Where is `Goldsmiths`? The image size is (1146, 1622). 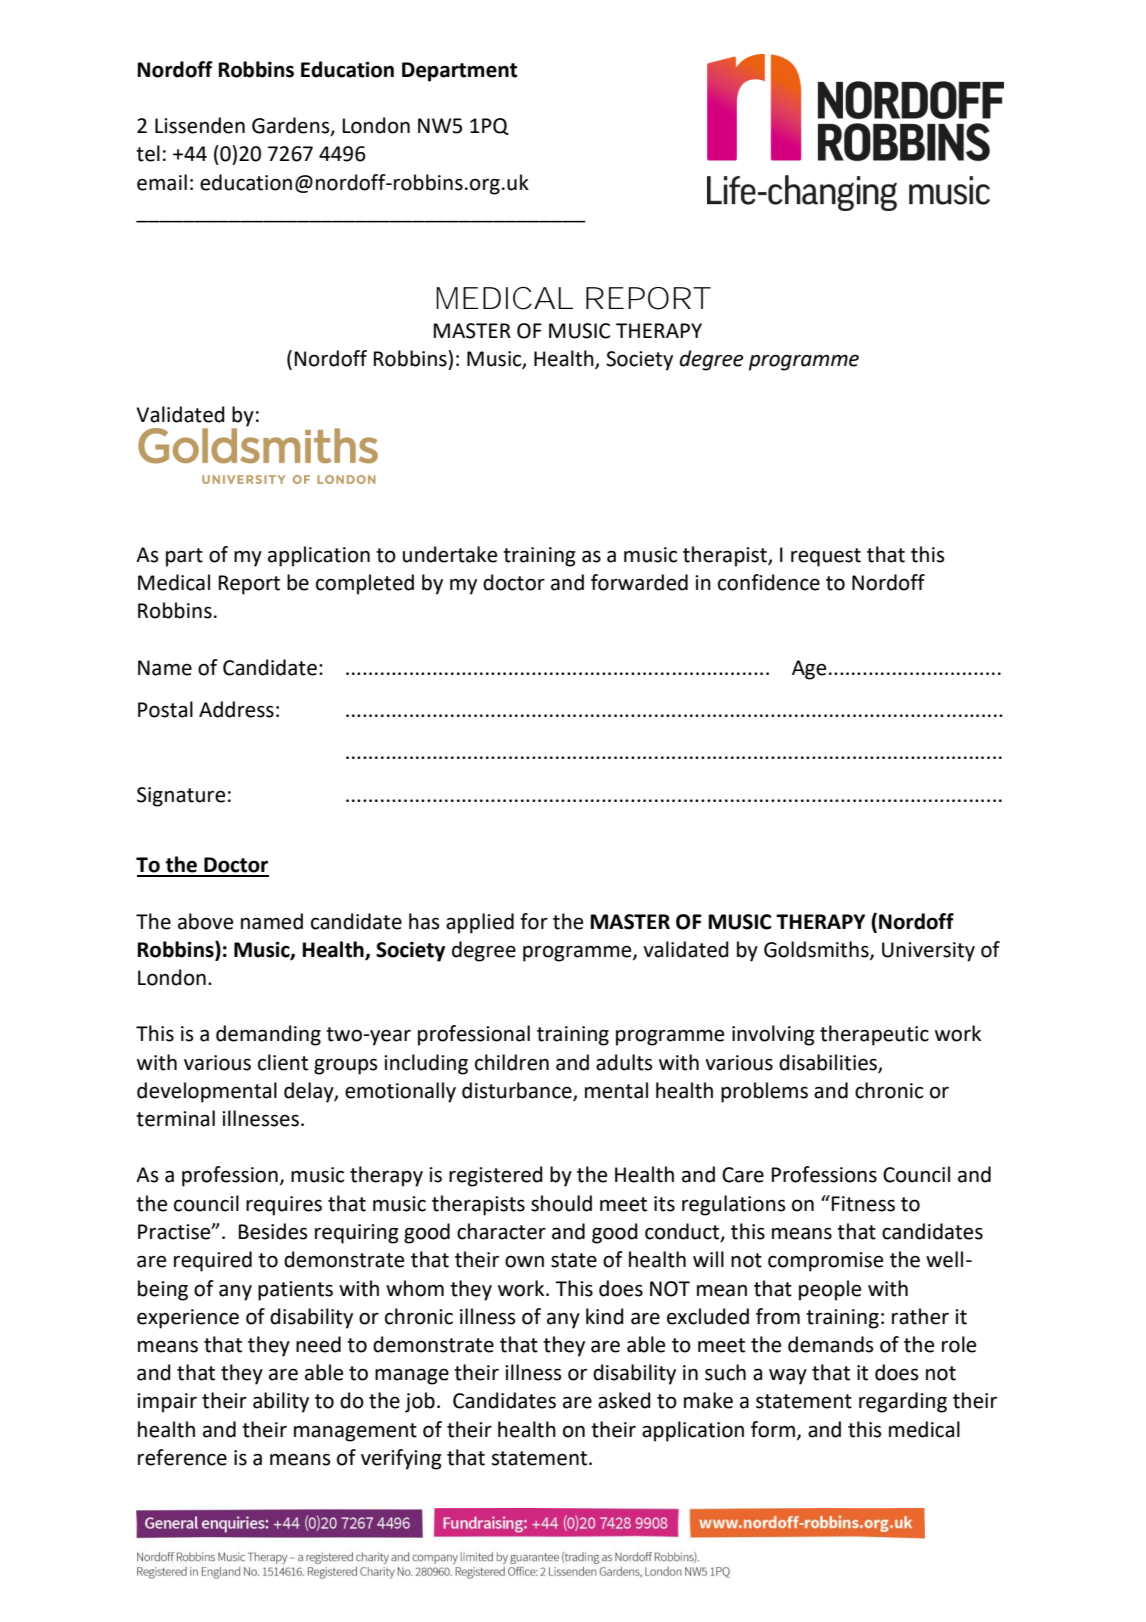
Goldsmiths is located at coordinates (817, 950).
